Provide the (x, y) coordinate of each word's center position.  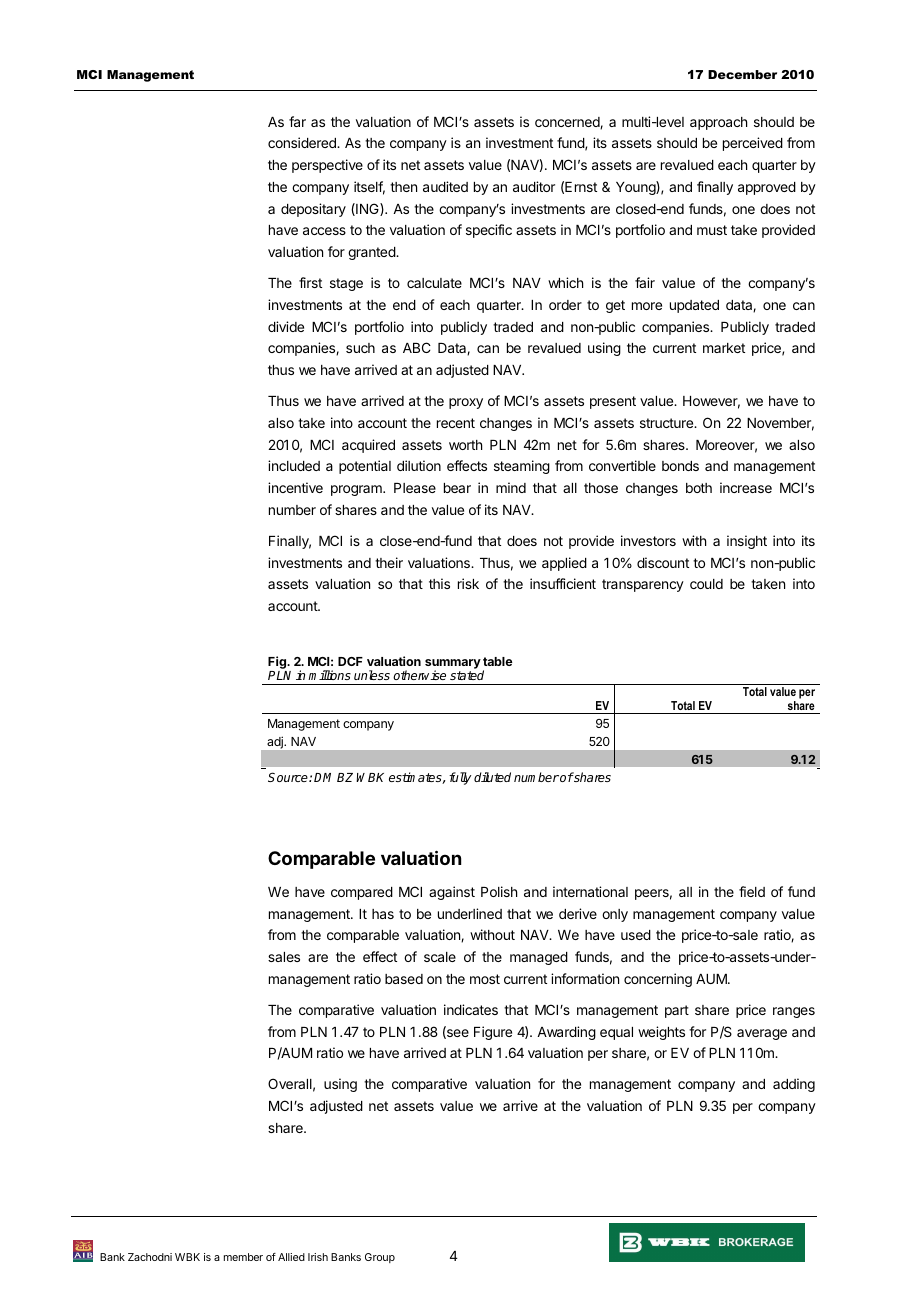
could (706, 584)
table (498, 661)
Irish (318, 1257)
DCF (350, 661)
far (297, 121)
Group (380, 1258)
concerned (568, 123)
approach (718, 123)
